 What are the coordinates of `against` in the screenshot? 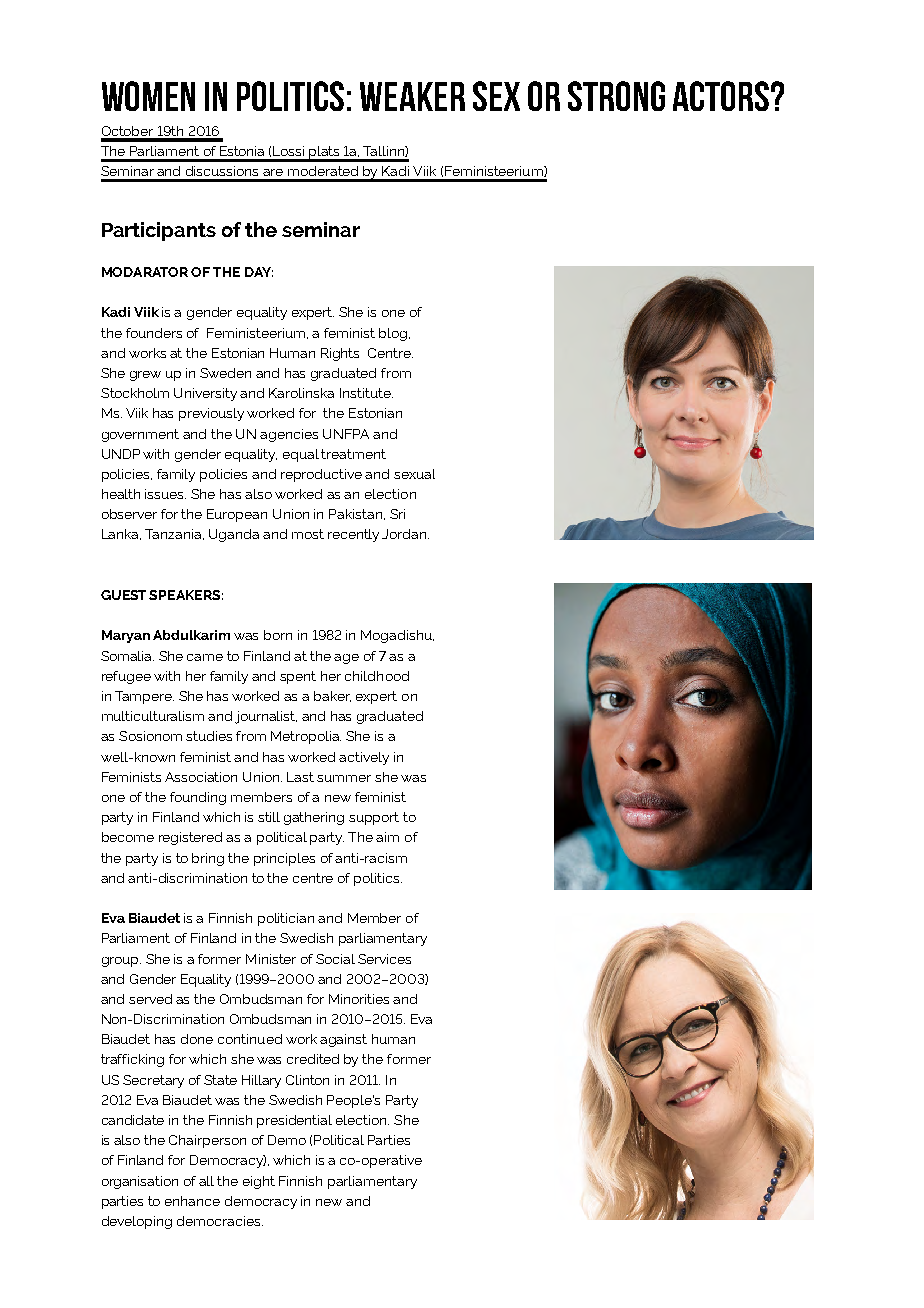 It's located at (343, 1040).
